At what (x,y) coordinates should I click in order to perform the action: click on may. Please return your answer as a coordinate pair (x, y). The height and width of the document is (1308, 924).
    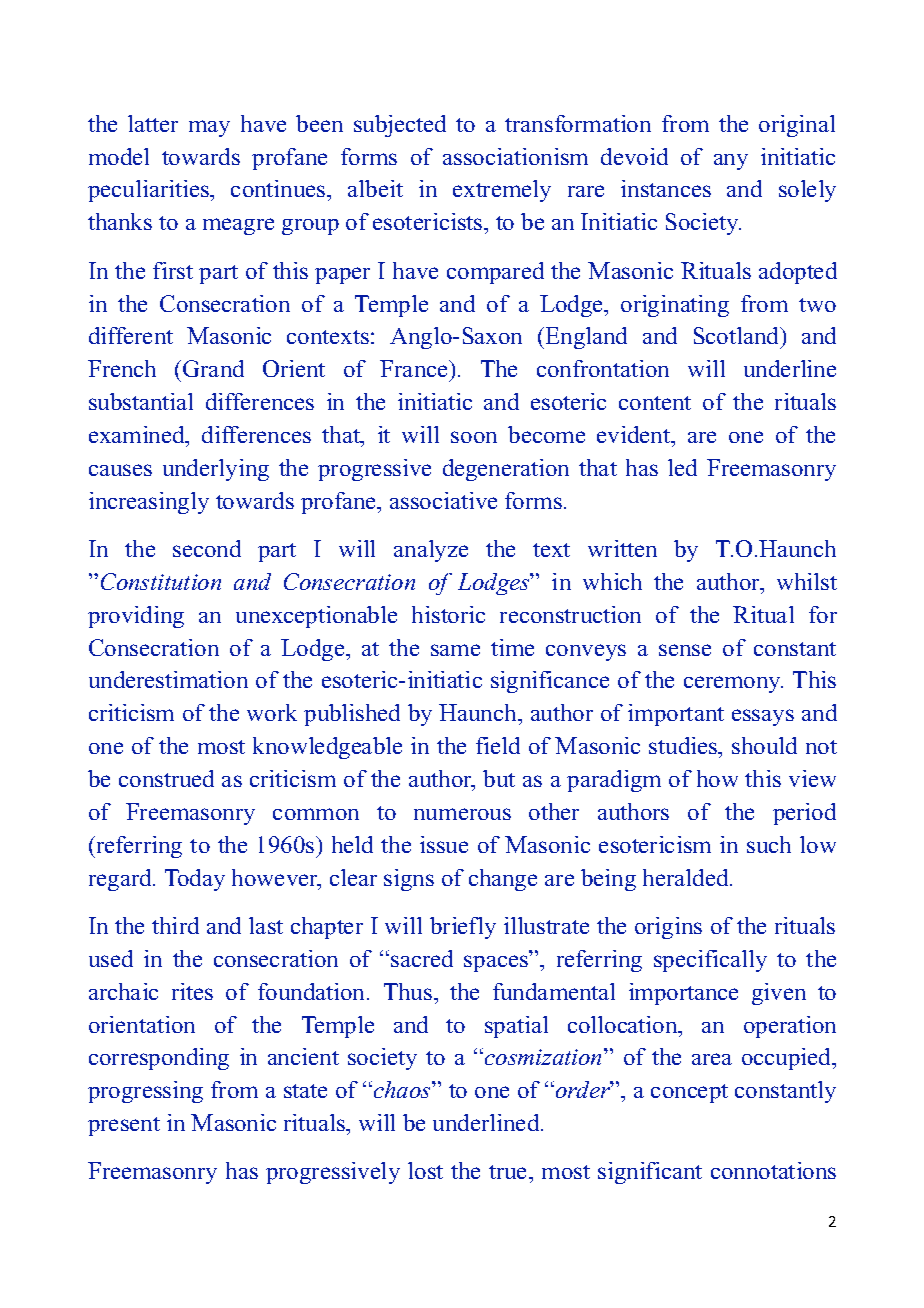
    Looking at the image, I should click on (209, 128).
